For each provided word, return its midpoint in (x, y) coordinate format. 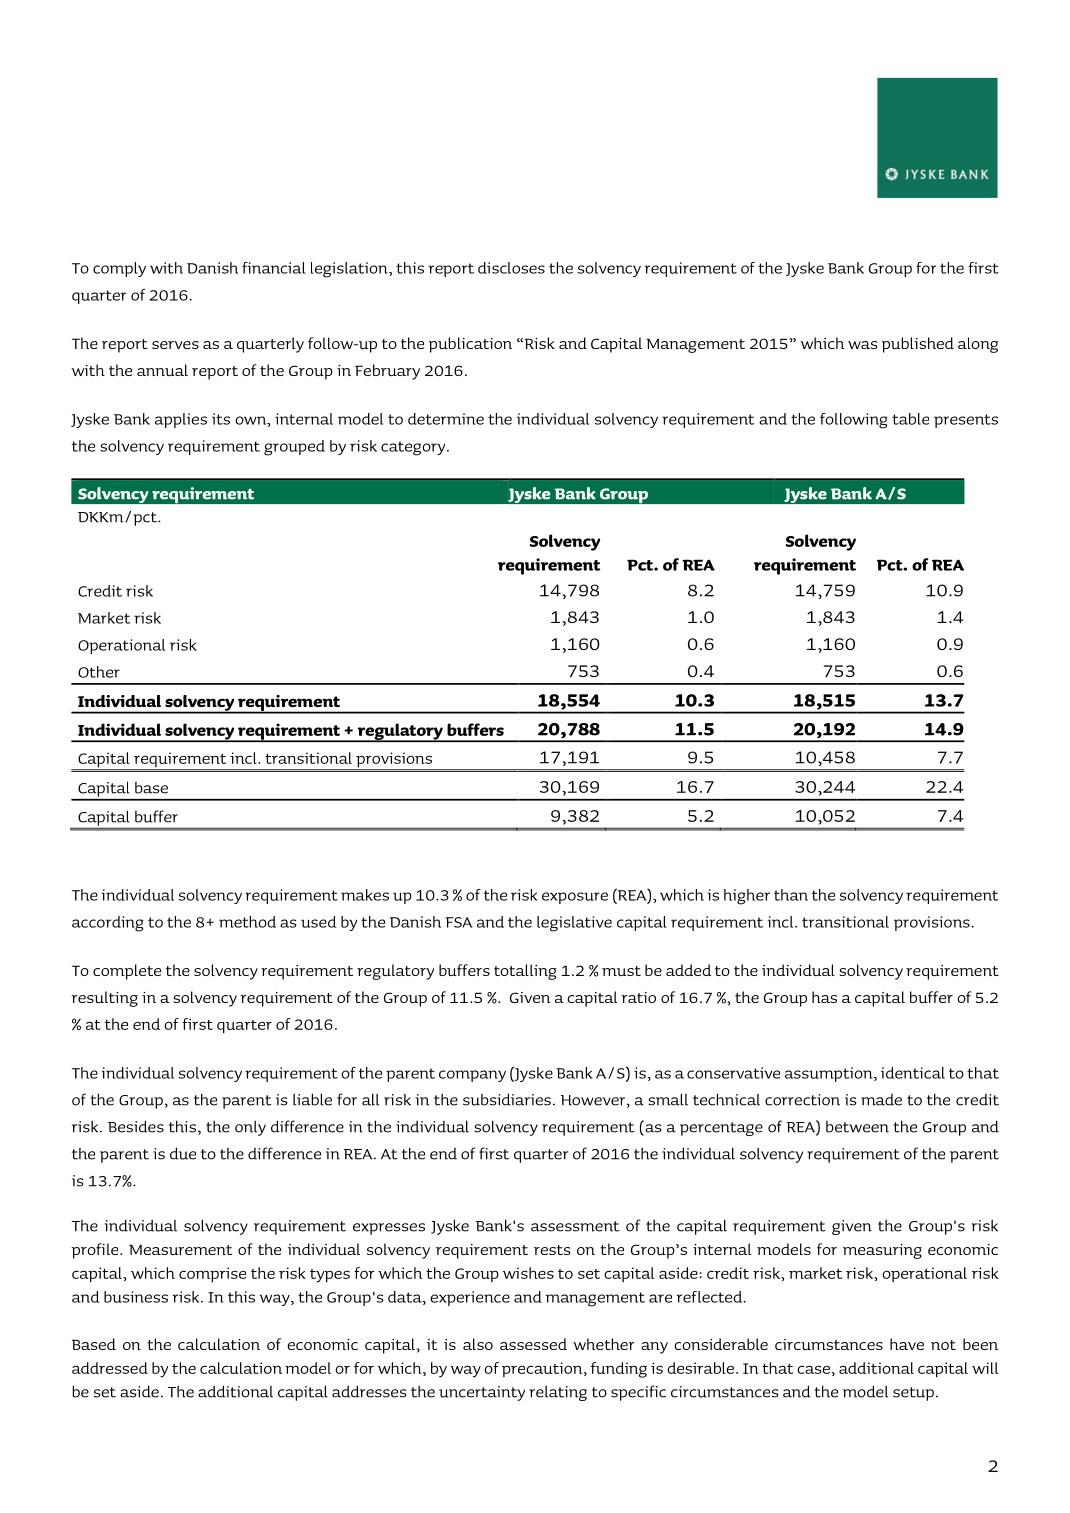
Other (99, 672)
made (881, 1100)
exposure (575, 898)
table (910, 419)
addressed (110, 1368)
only (250, 1128)
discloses (511, 268)
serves (175, 345)
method (247, 922)
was (863, 345)
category (414, 448)
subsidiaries (507, 1099)
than (791, 895)
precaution (543, 1369)
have (907, 1344)
